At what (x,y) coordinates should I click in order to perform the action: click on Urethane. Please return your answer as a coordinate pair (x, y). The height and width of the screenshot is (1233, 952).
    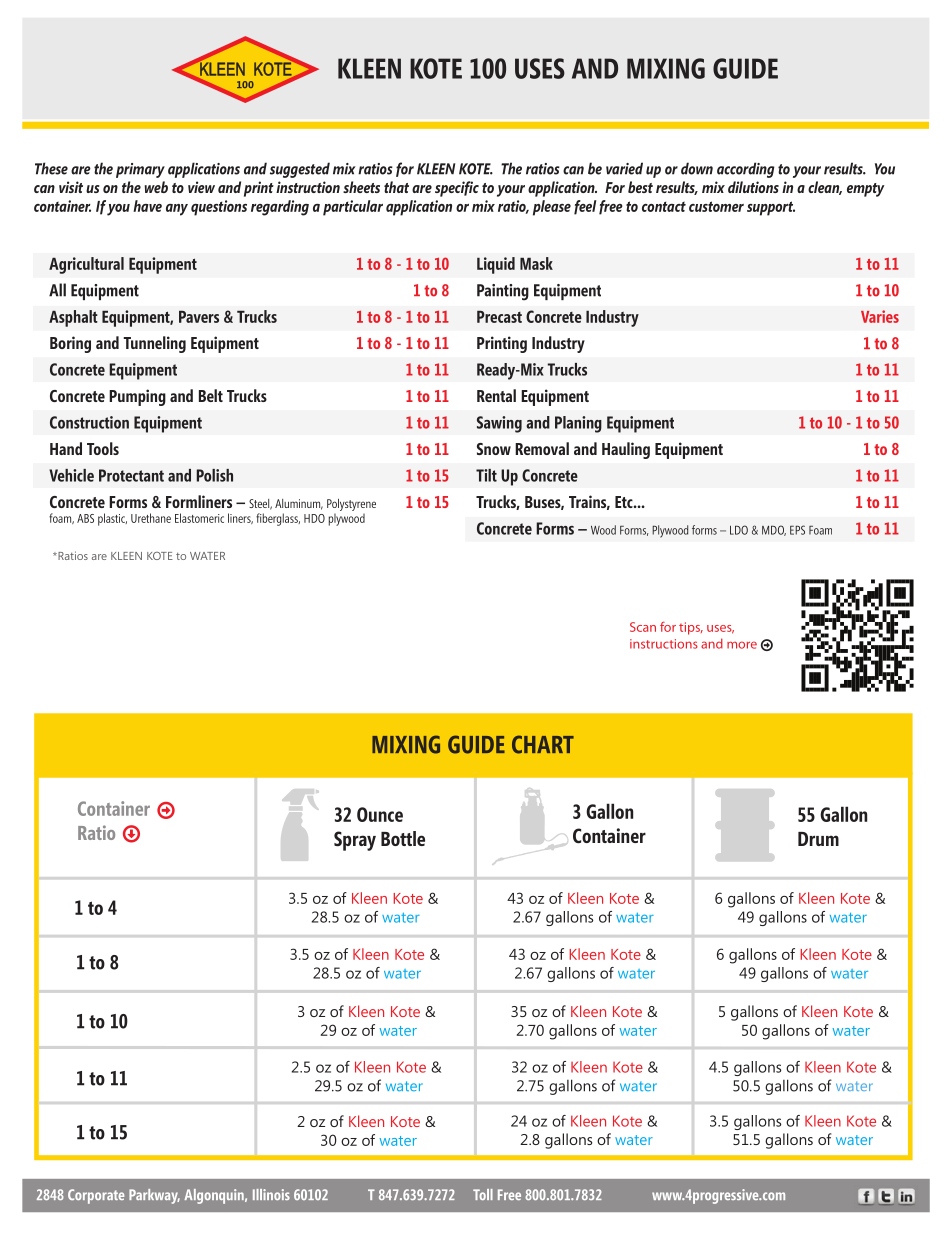
    Looking at the image, I should click on (151, 518).
